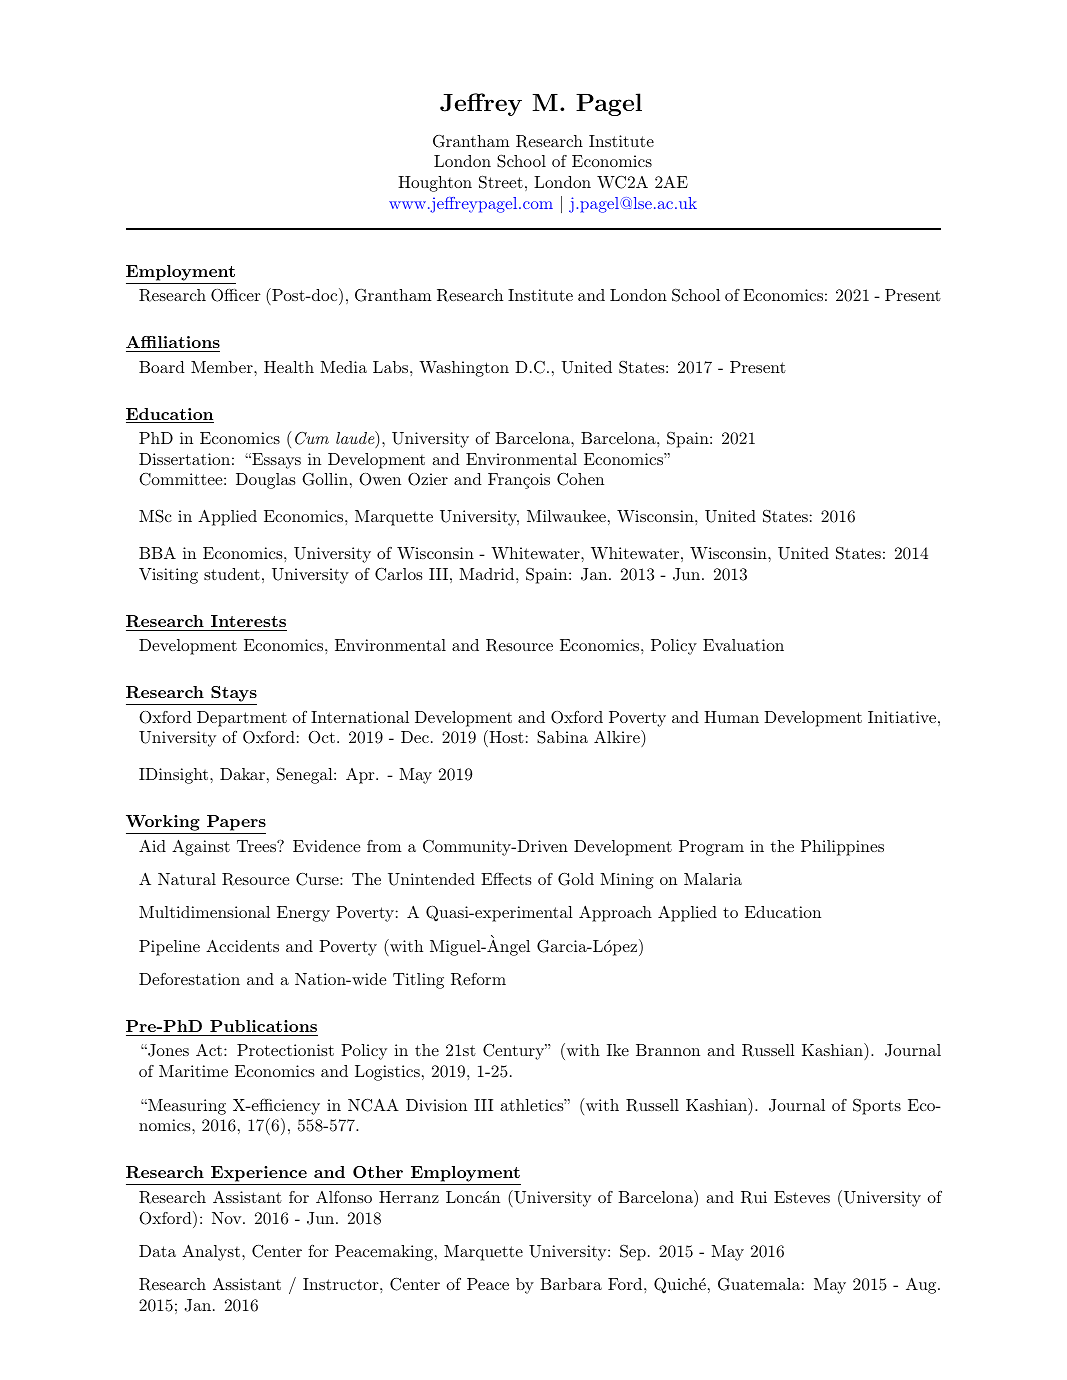 This screenshot has width=1067, height=1380. I want to click on Effects, so click(506, 878).
